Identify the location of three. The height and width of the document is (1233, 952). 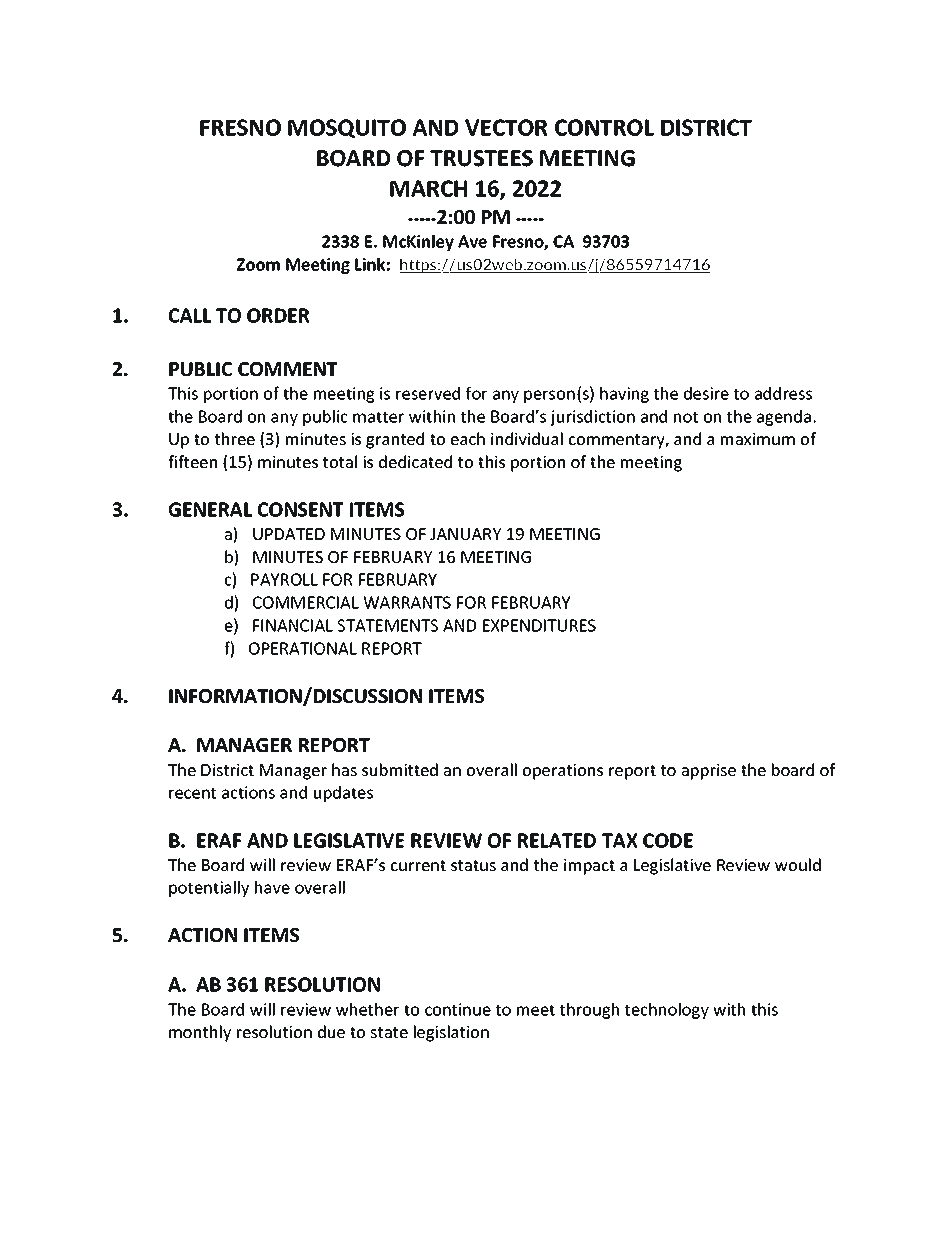
(235, 438).
